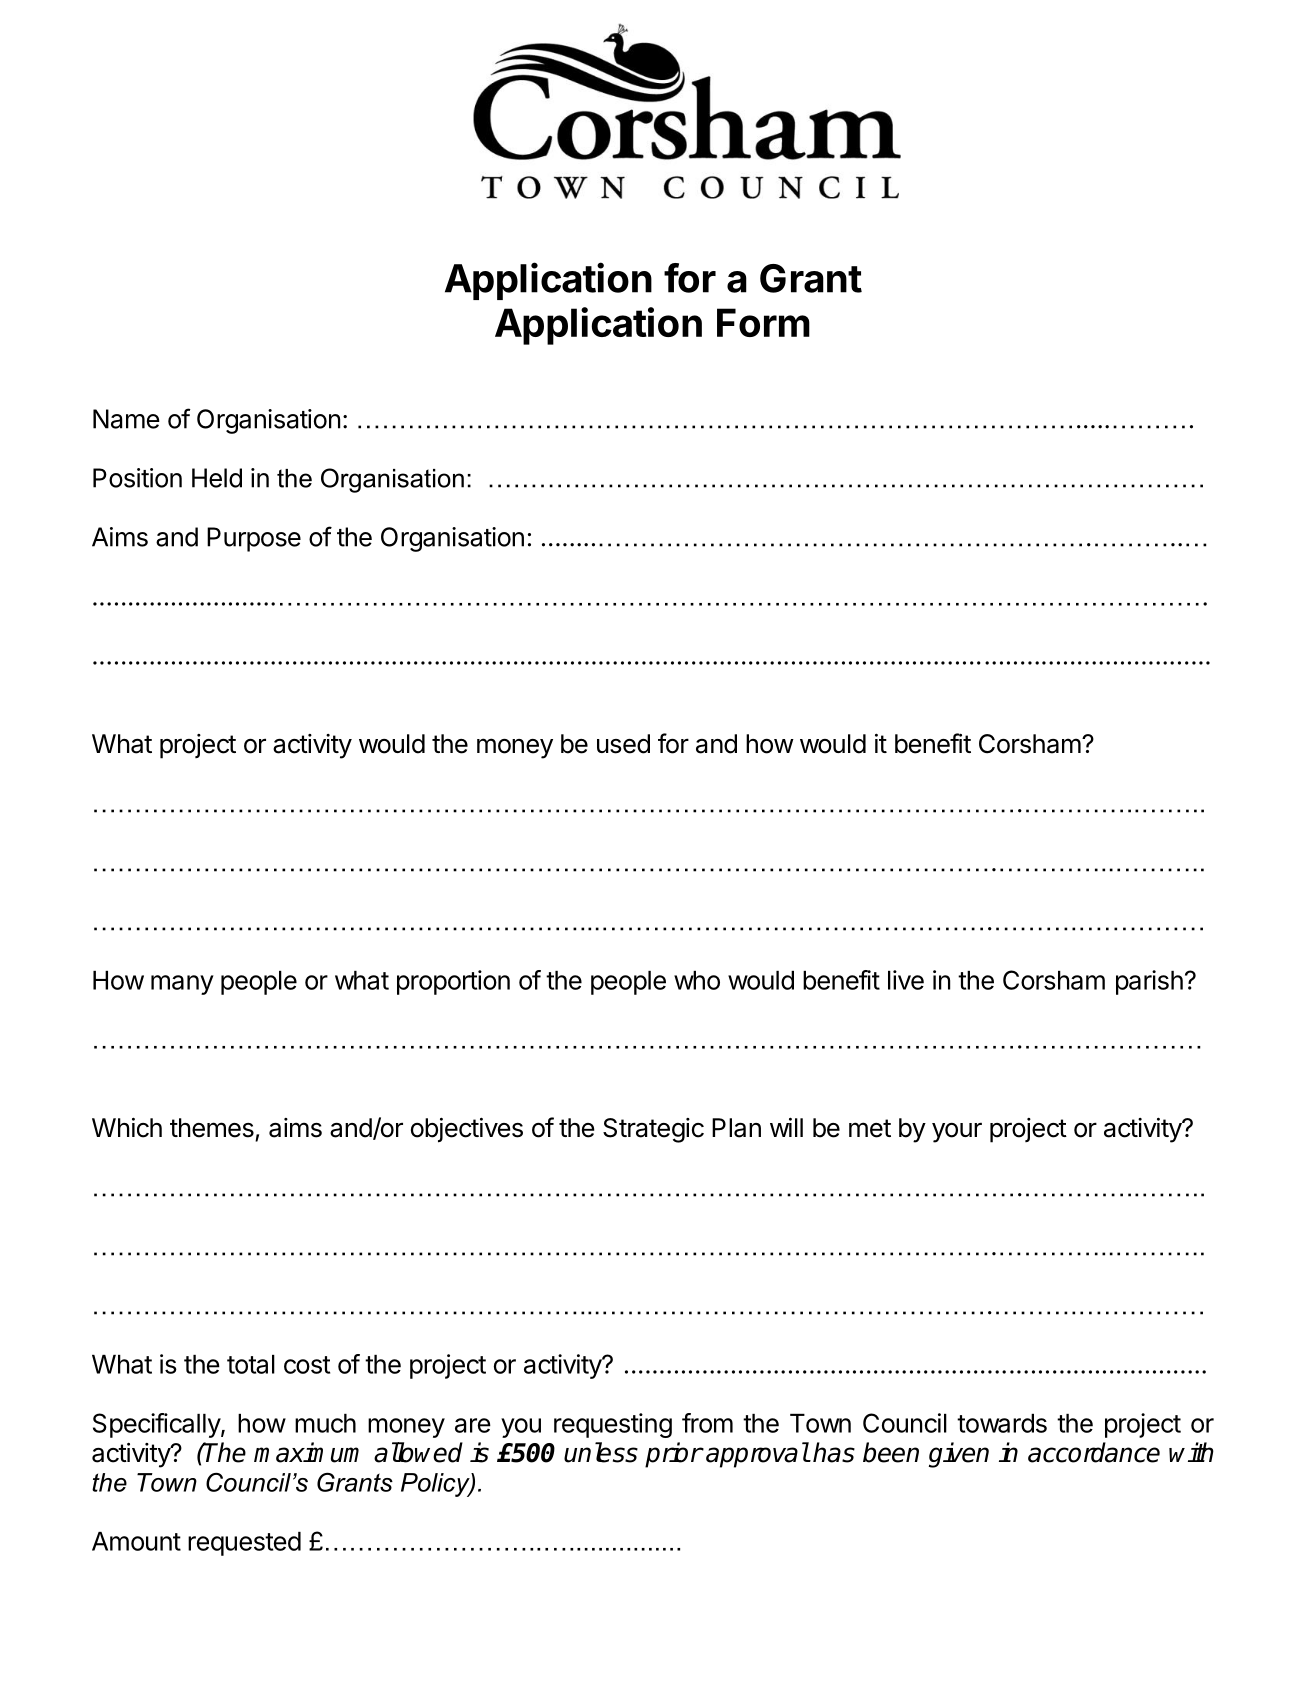 This screenshot has height=1695, width=1310. I want to click on themes, so click(212, 1128).
